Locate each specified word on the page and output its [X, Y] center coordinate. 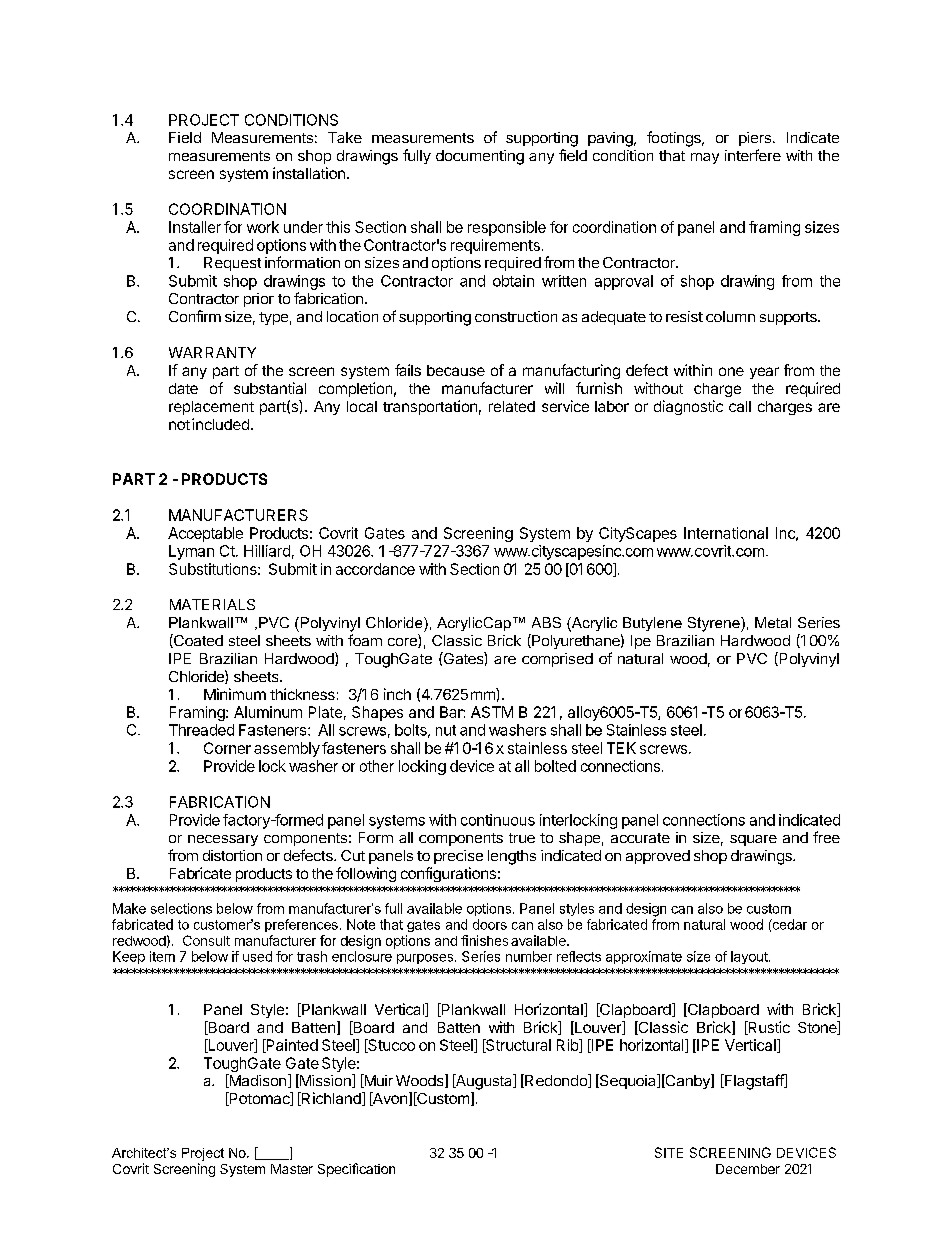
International [726, 533]
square [753, 840]
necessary [223, 840]
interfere [753, 155]
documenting [480, 157]
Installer [195, 227]
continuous [498, 820]
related [512, 406]
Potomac [259, 1099]
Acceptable [205, 534]
